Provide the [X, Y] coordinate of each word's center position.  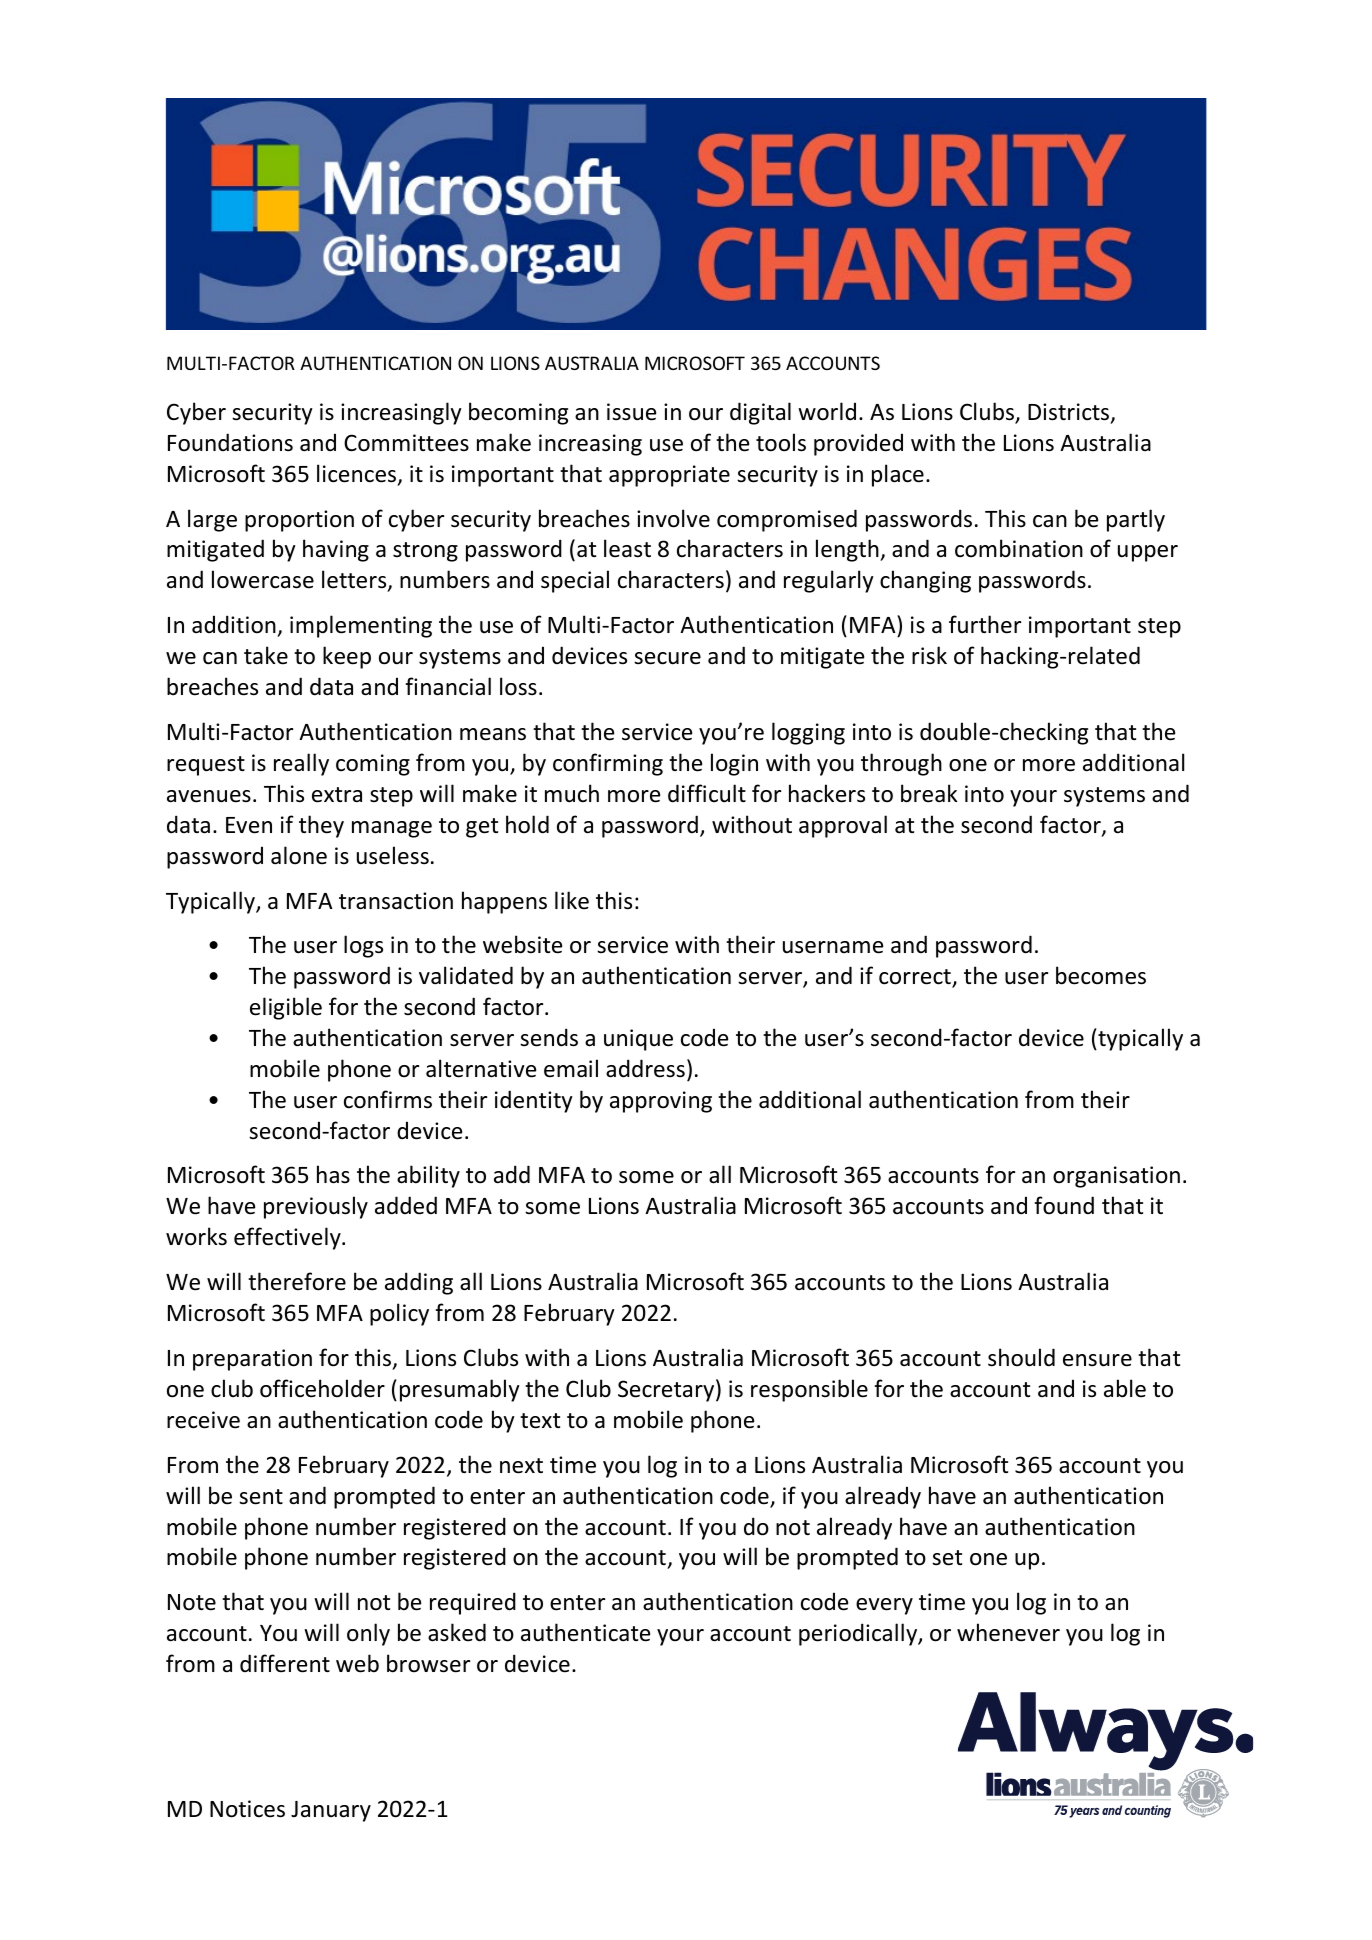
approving [661, 1102]
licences [358, 474]
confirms [388, 1099]
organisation [1116, 1177]
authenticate [585, 1632]
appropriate [669, 476]
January [331, 1811]
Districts [1070, 413]
